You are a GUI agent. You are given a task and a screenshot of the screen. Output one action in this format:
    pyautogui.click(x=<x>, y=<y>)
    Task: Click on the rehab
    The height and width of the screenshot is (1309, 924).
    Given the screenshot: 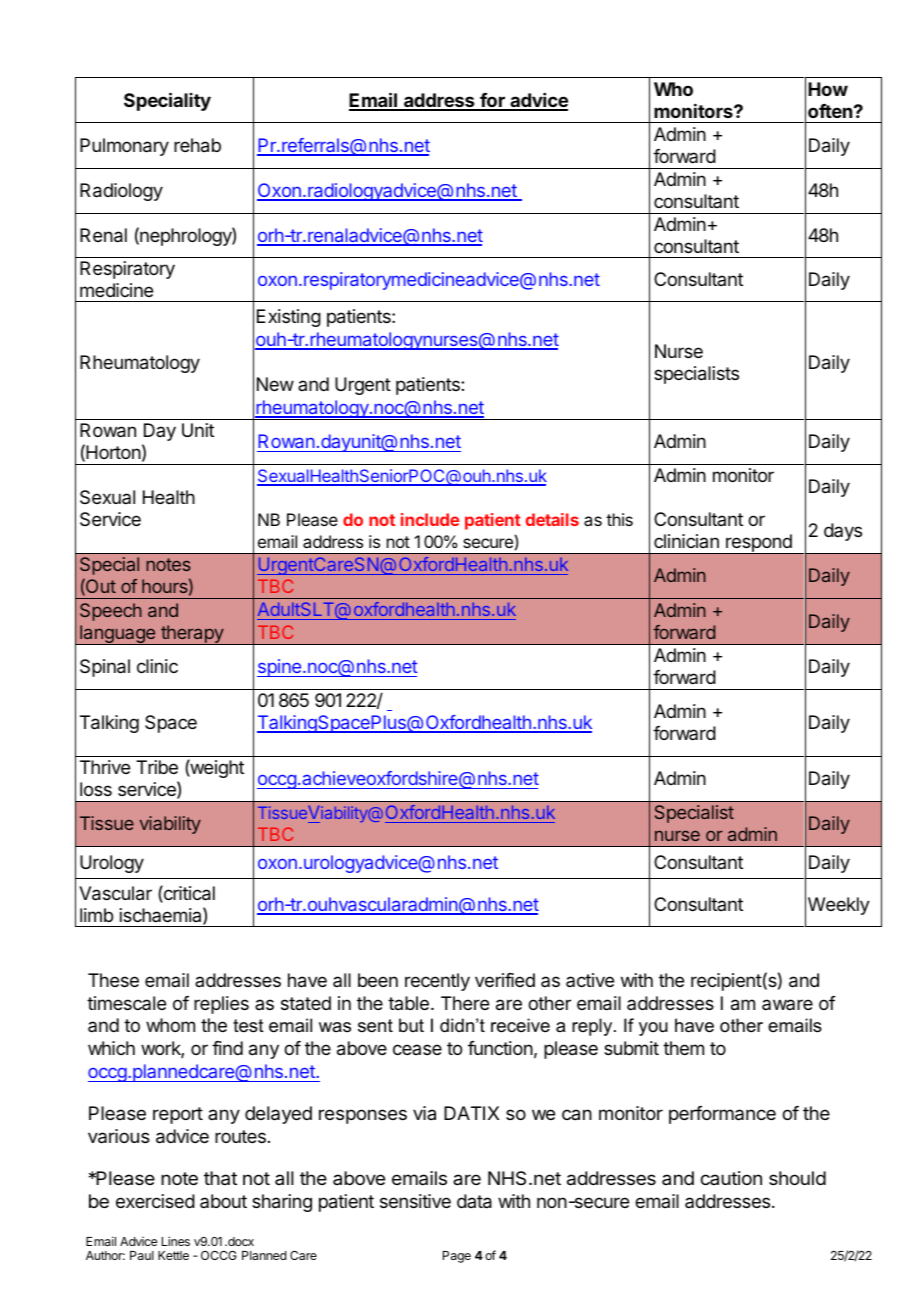 What is the action you would take?
    pyautogui.click(x=197, y=145)
